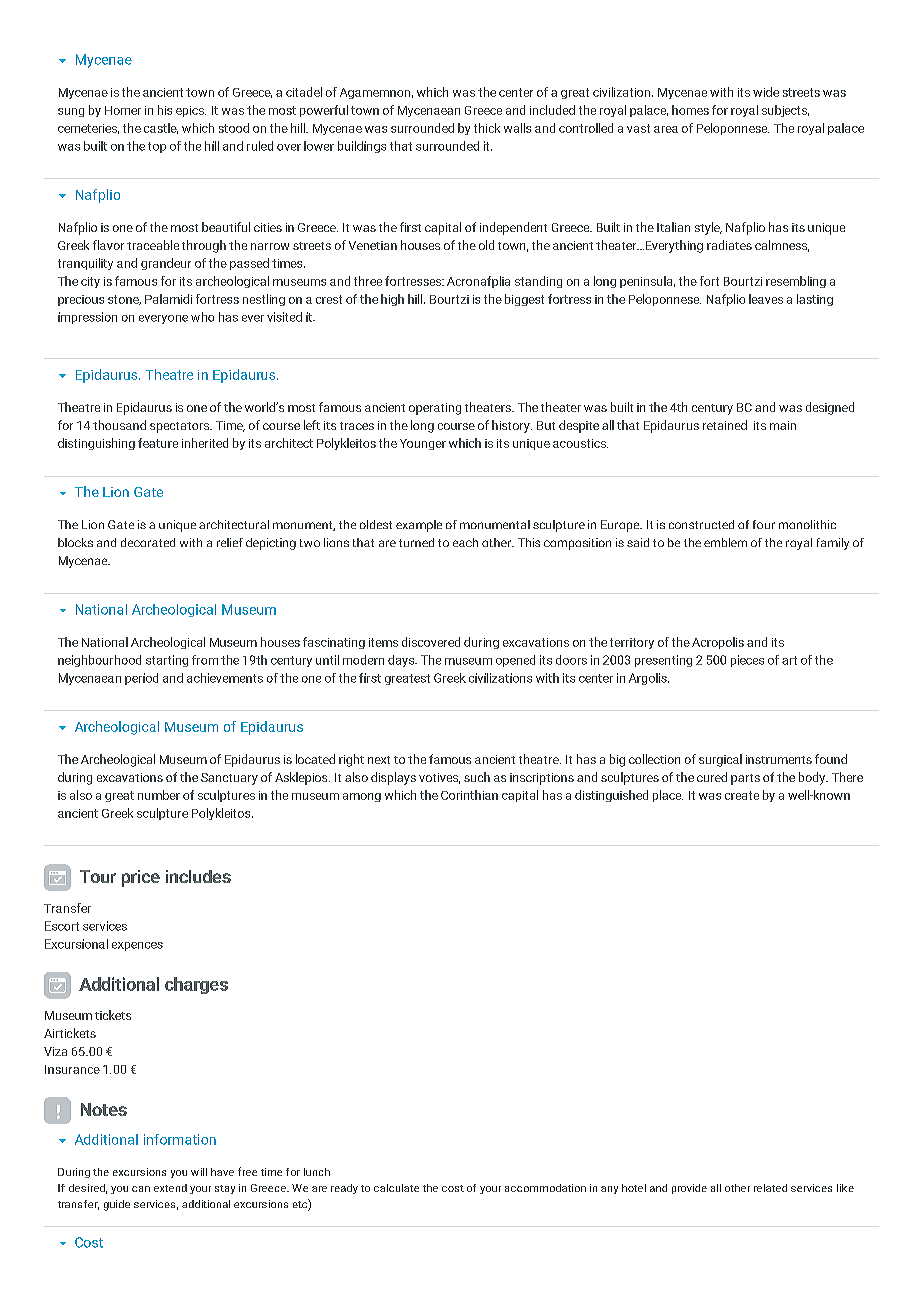  What do you see at coordinates (396, 1188) in the document?
I see `calculate` at bounding box center [396, 1188].
